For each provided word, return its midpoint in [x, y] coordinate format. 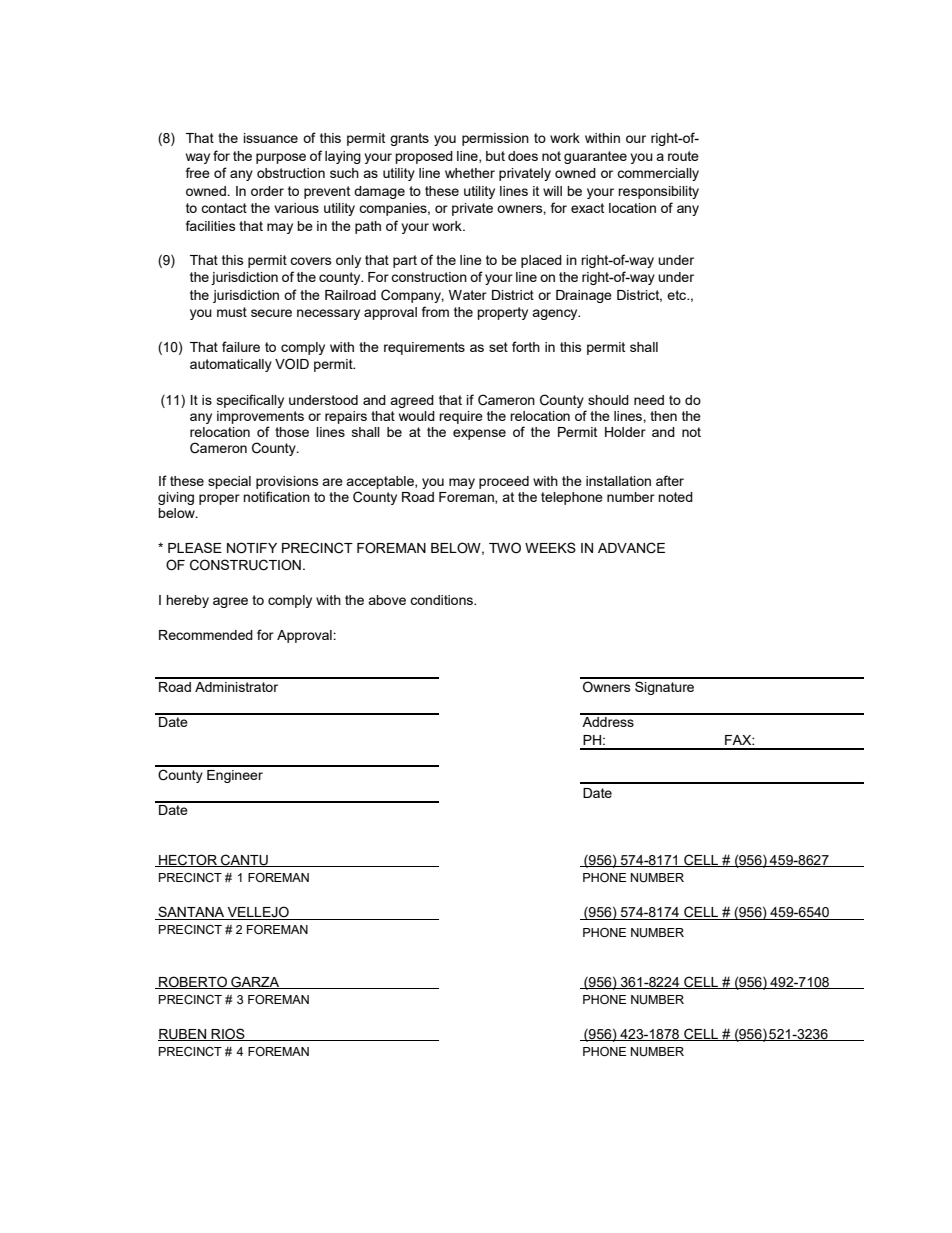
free [198, 172]
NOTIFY [252, 548]
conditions [442, 600]
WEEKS [550, 547]
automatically [231, 365]
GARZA [255, 982]
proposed [424, 157]
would [417, 416]
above [387, 600]
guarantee [595, 157]
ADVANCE [631, 548]
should [608, 400]
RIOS [228, 1034]
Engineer [235, 776]
